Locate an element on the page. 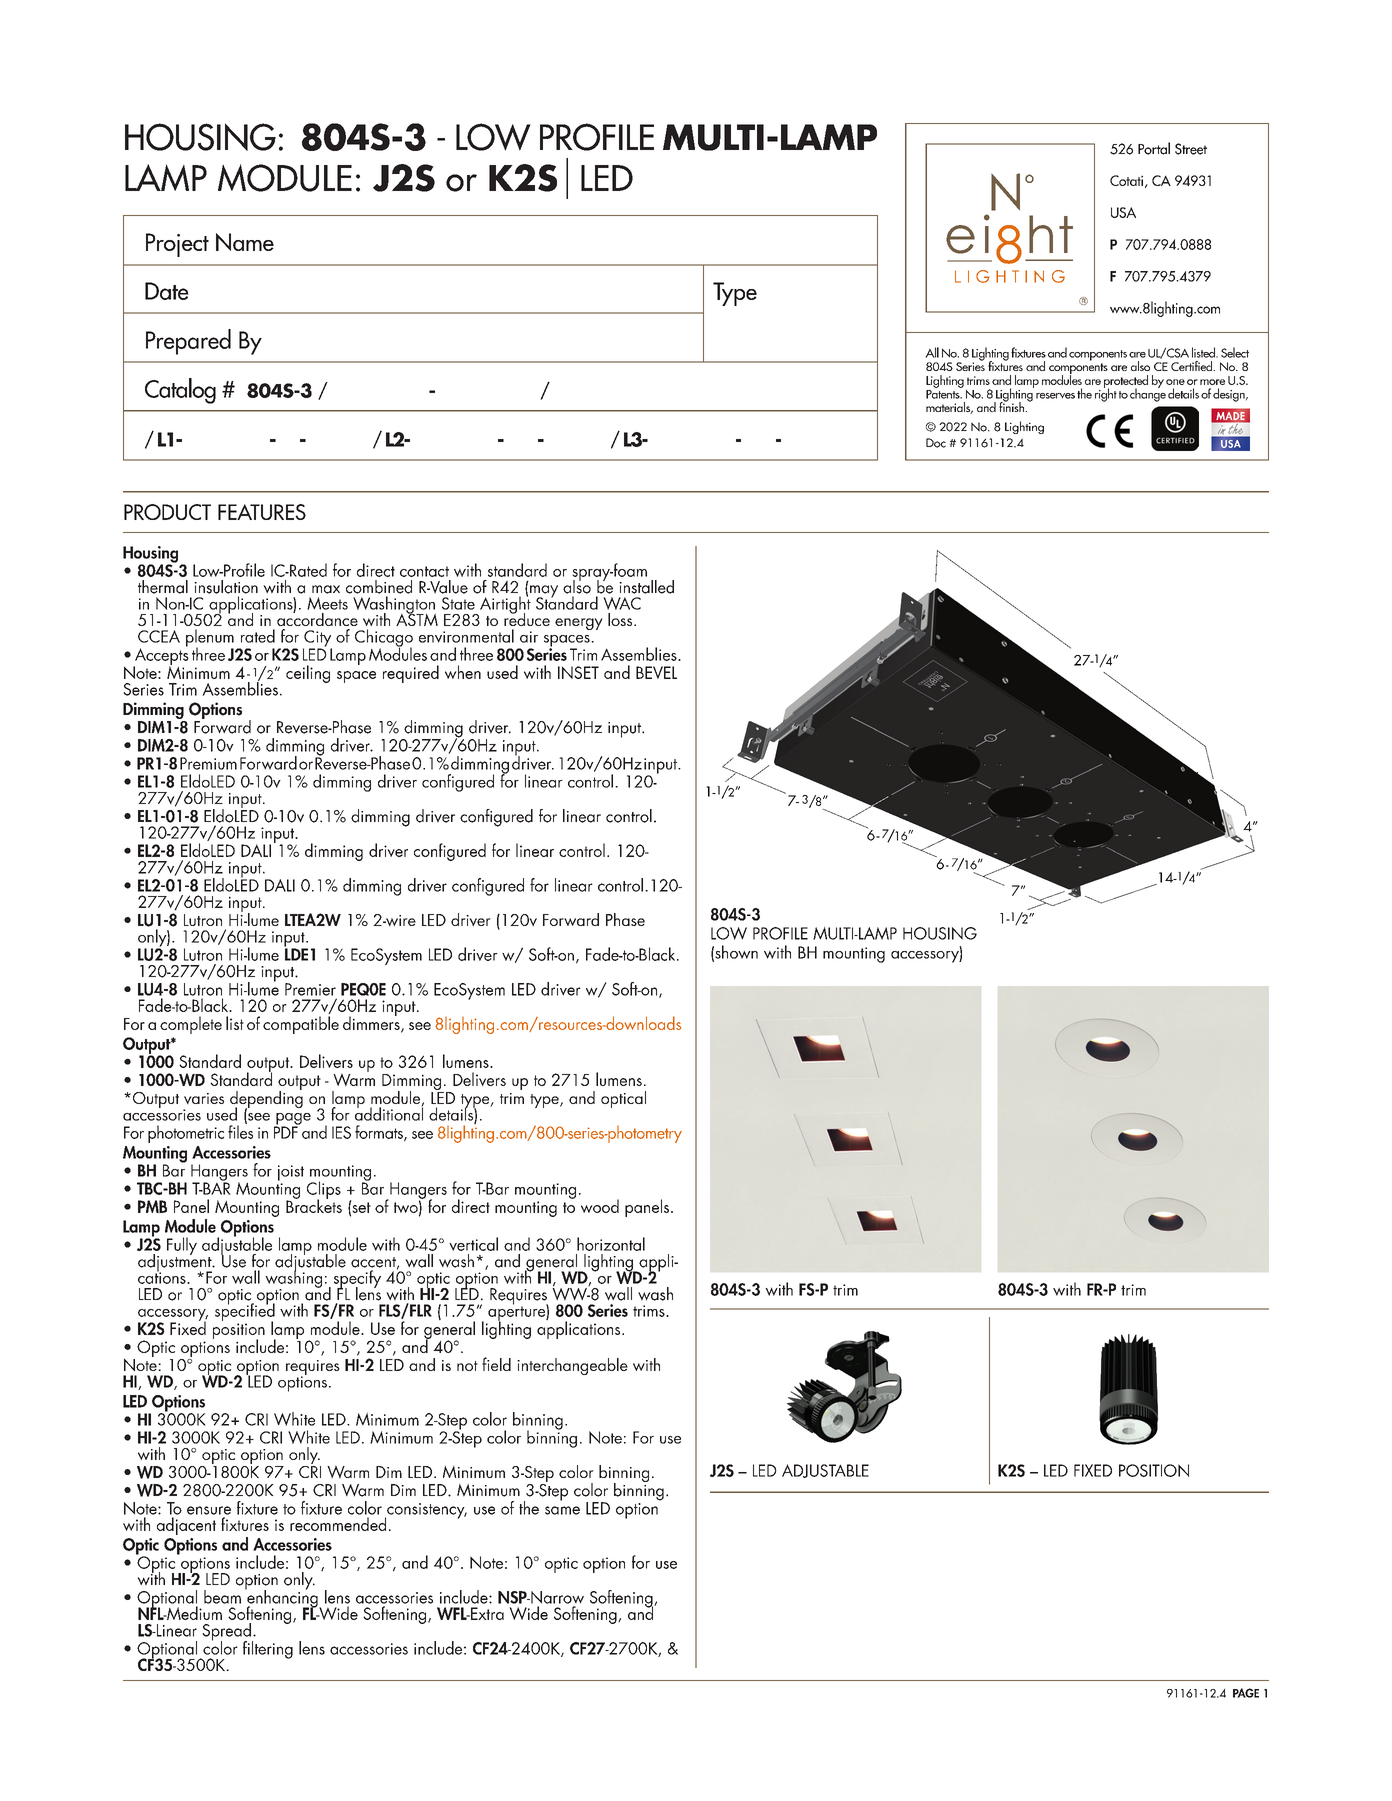 The height and width of the page is (1801, 1392). BEVEL is located at coordinates (656, 672).
